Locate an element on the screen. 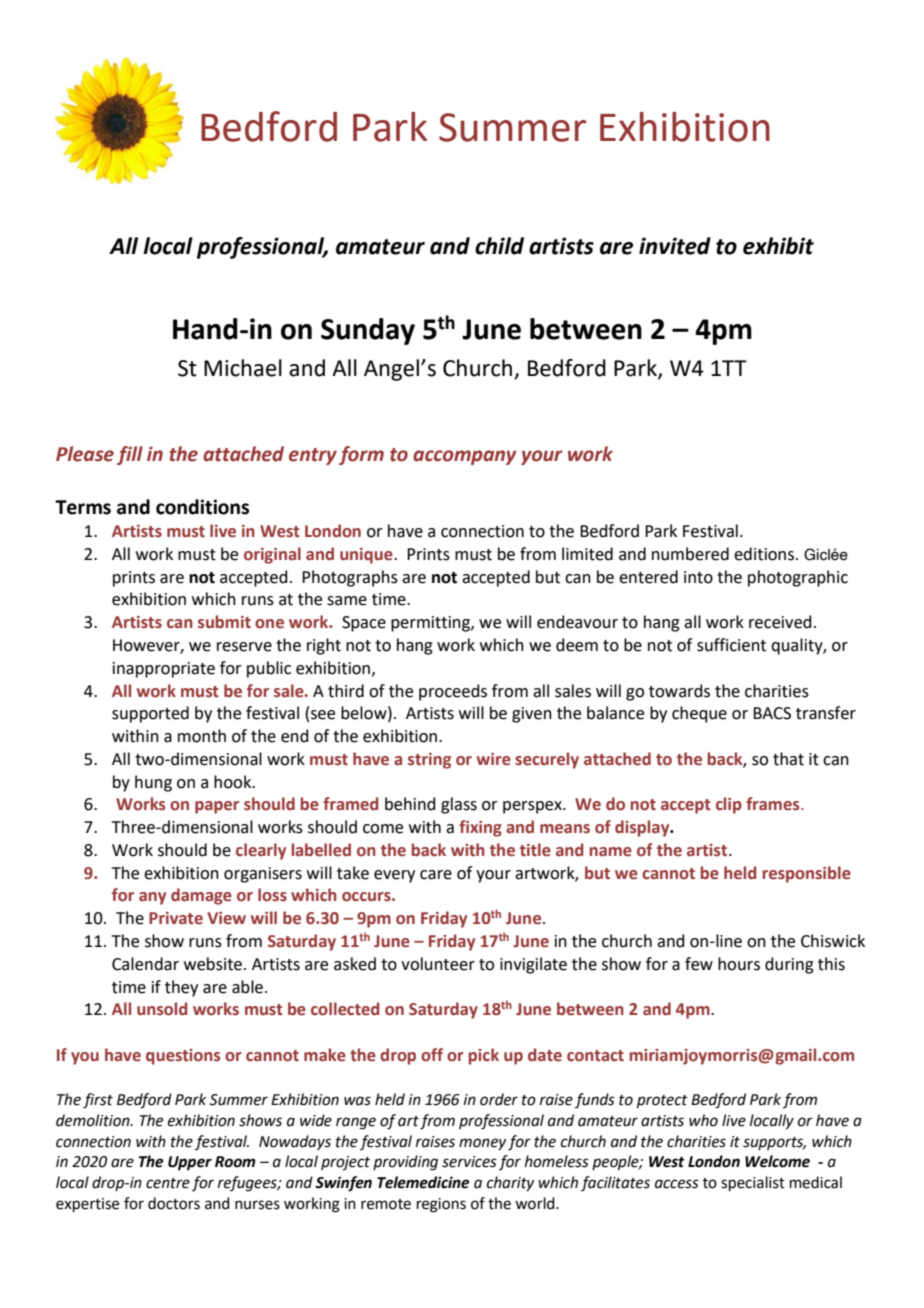 This screenshot has height=1308, width=924. accompany is located at coordinates (465, 457).
